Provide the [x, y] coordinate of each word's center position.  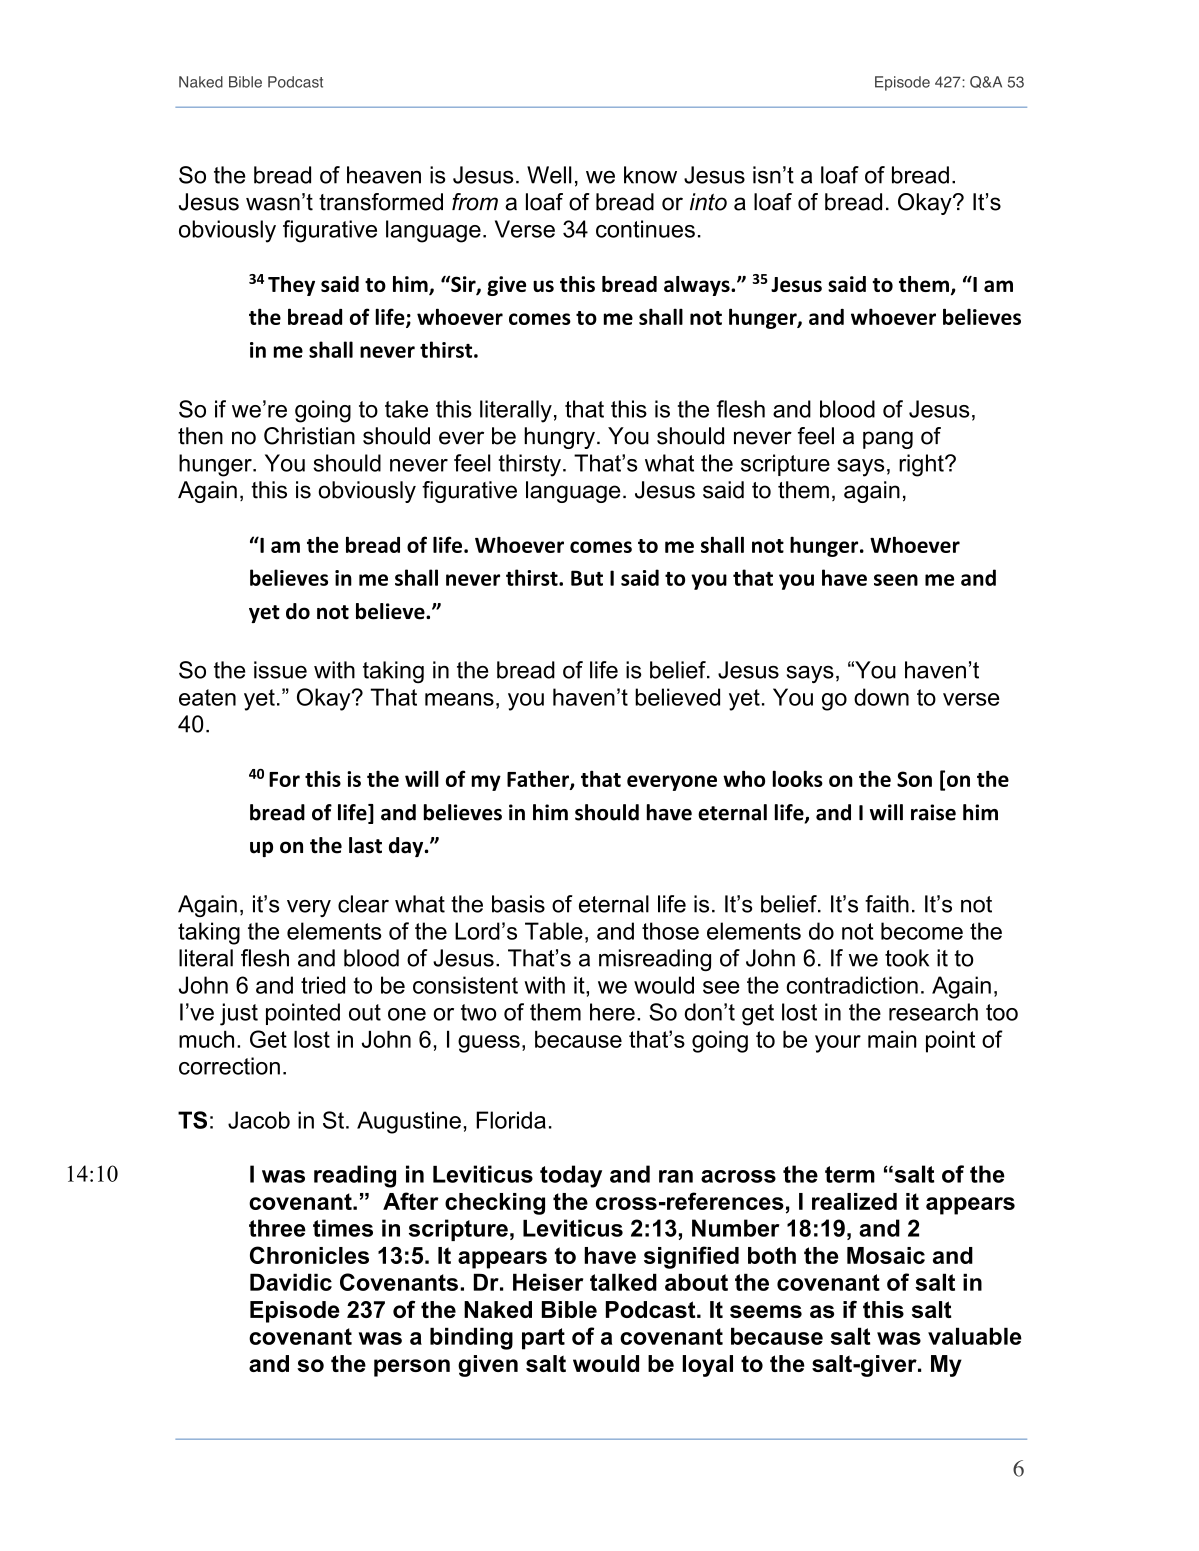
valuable [975, 1336]
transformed [381, 202]
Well [549, 175]
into [708, 202]
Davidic [291, 1282]
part [543, 1339]
